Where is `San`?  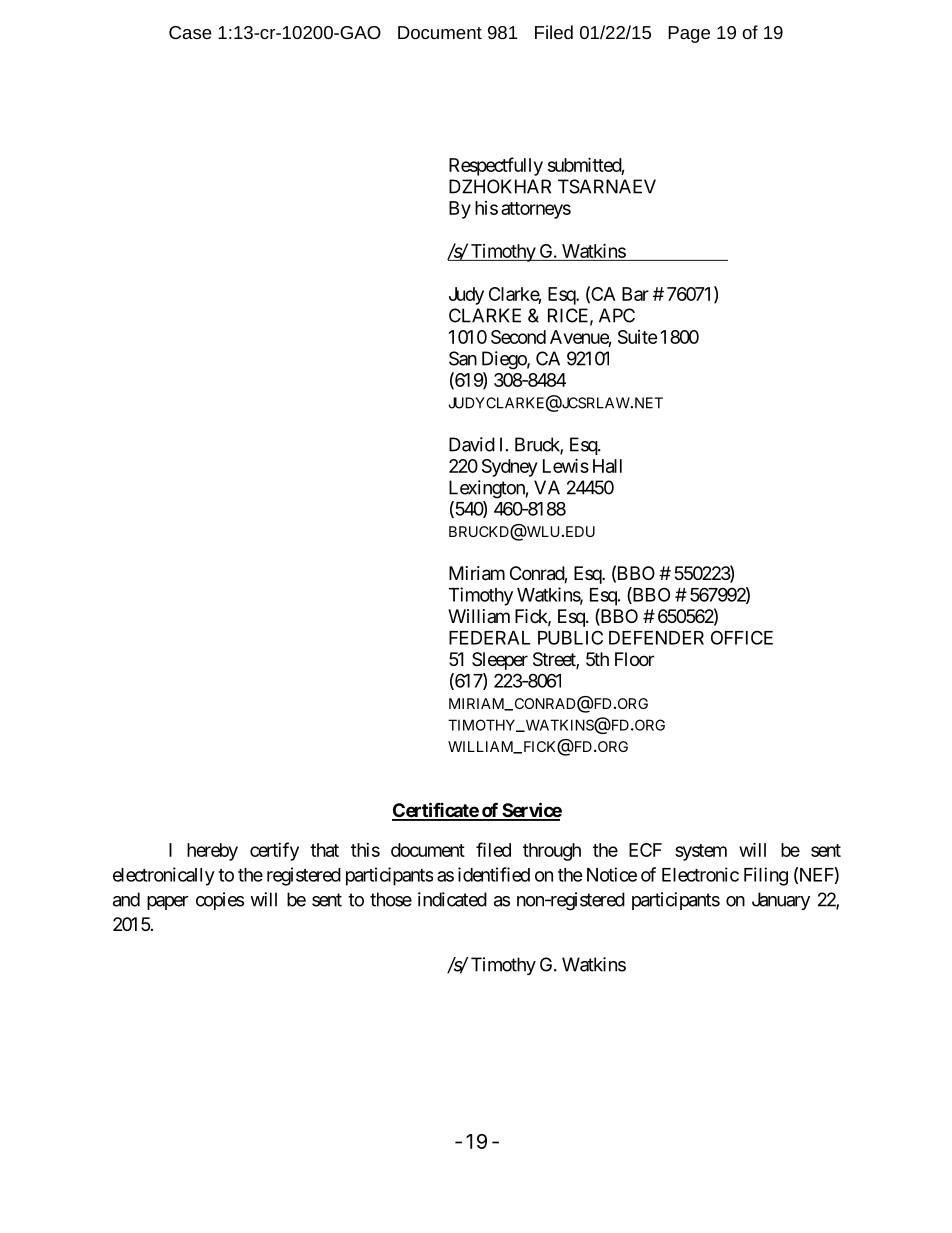
San is located at coordinates (463, 358).
